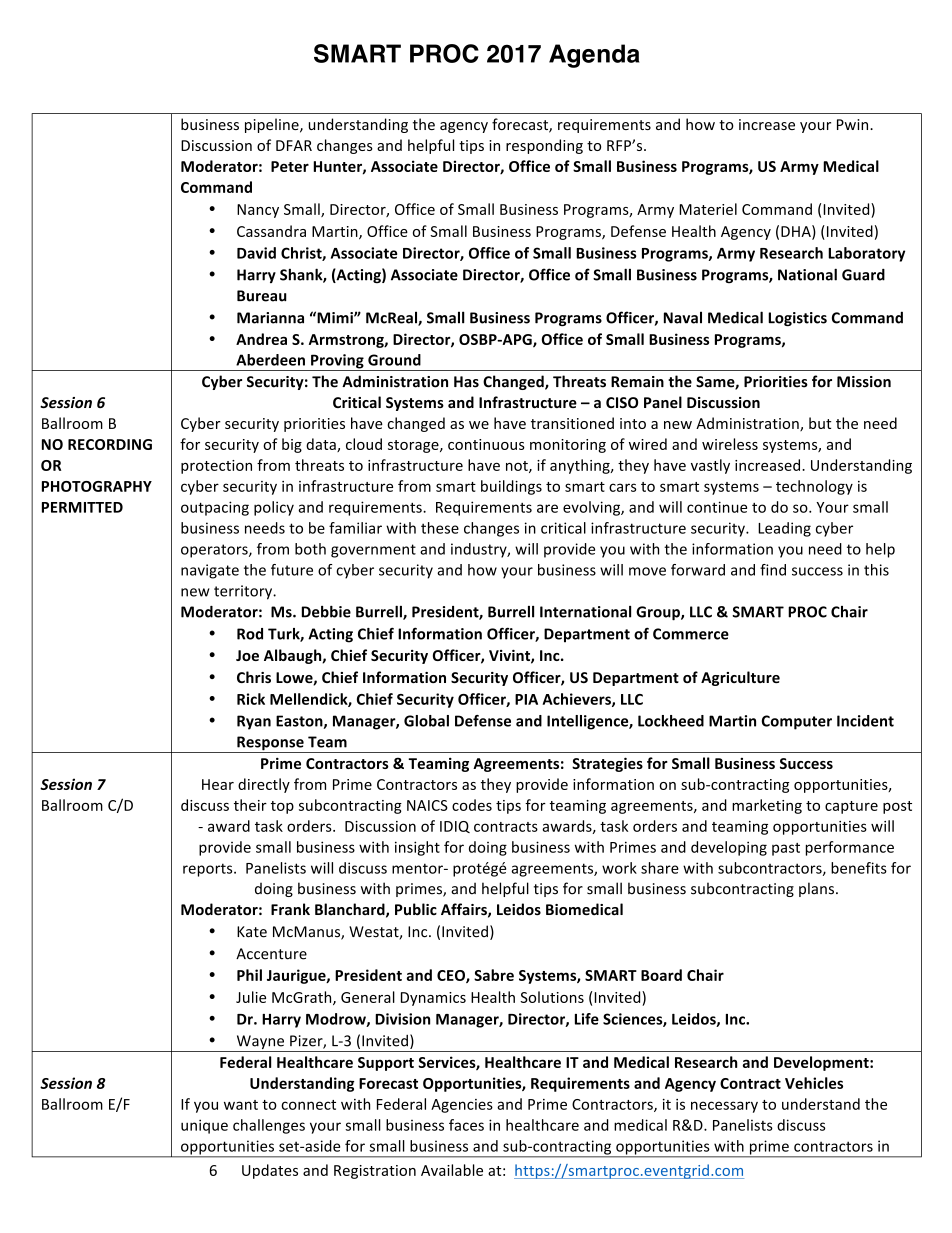  I want to click on responding, so click(544, 146).
